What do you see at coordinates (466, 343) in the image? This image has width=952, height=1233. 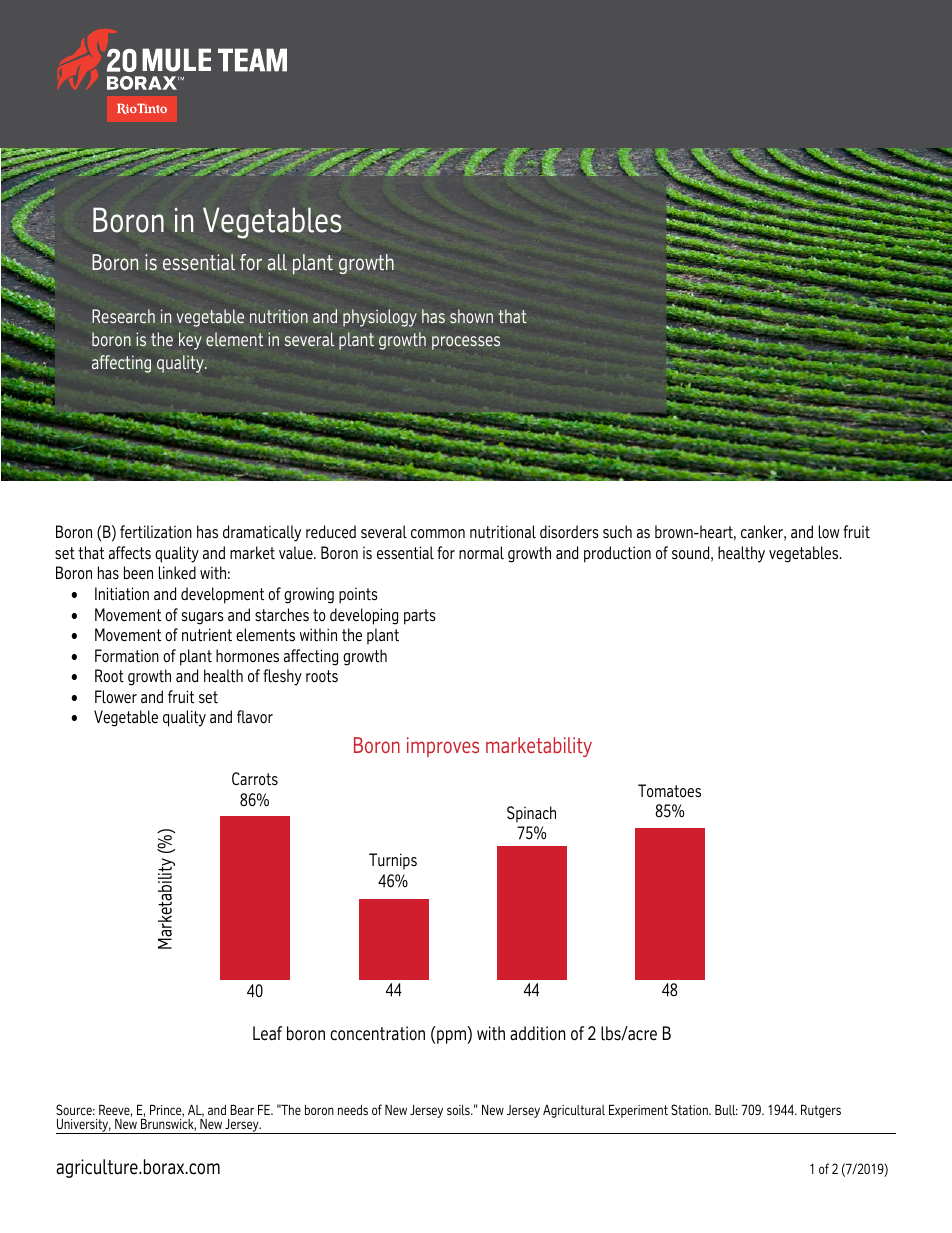 I see `processes` at bounding box center [466, 343].
